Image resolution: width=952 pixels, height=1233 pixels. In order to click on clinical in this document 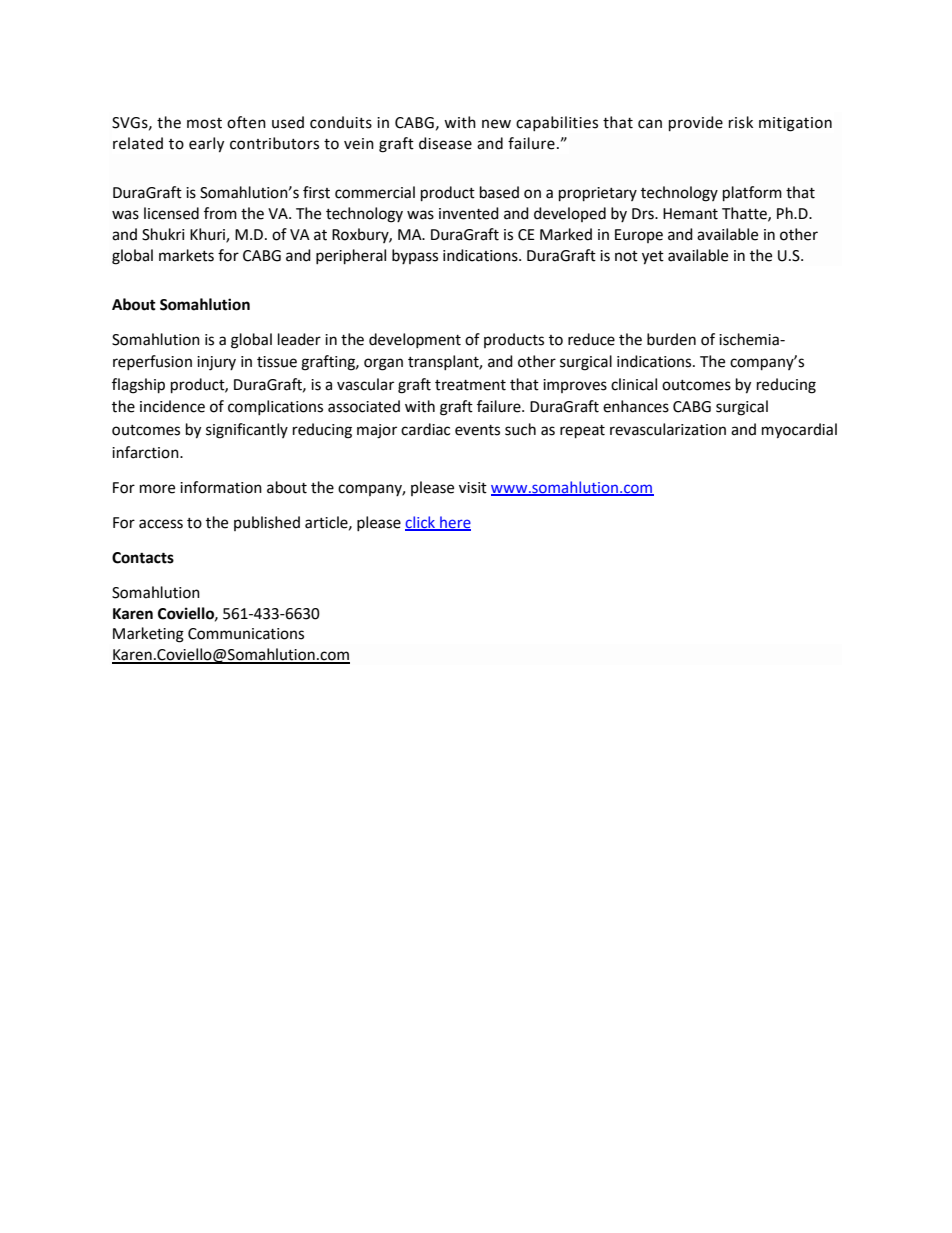, I will do `click(634, 384)`.
